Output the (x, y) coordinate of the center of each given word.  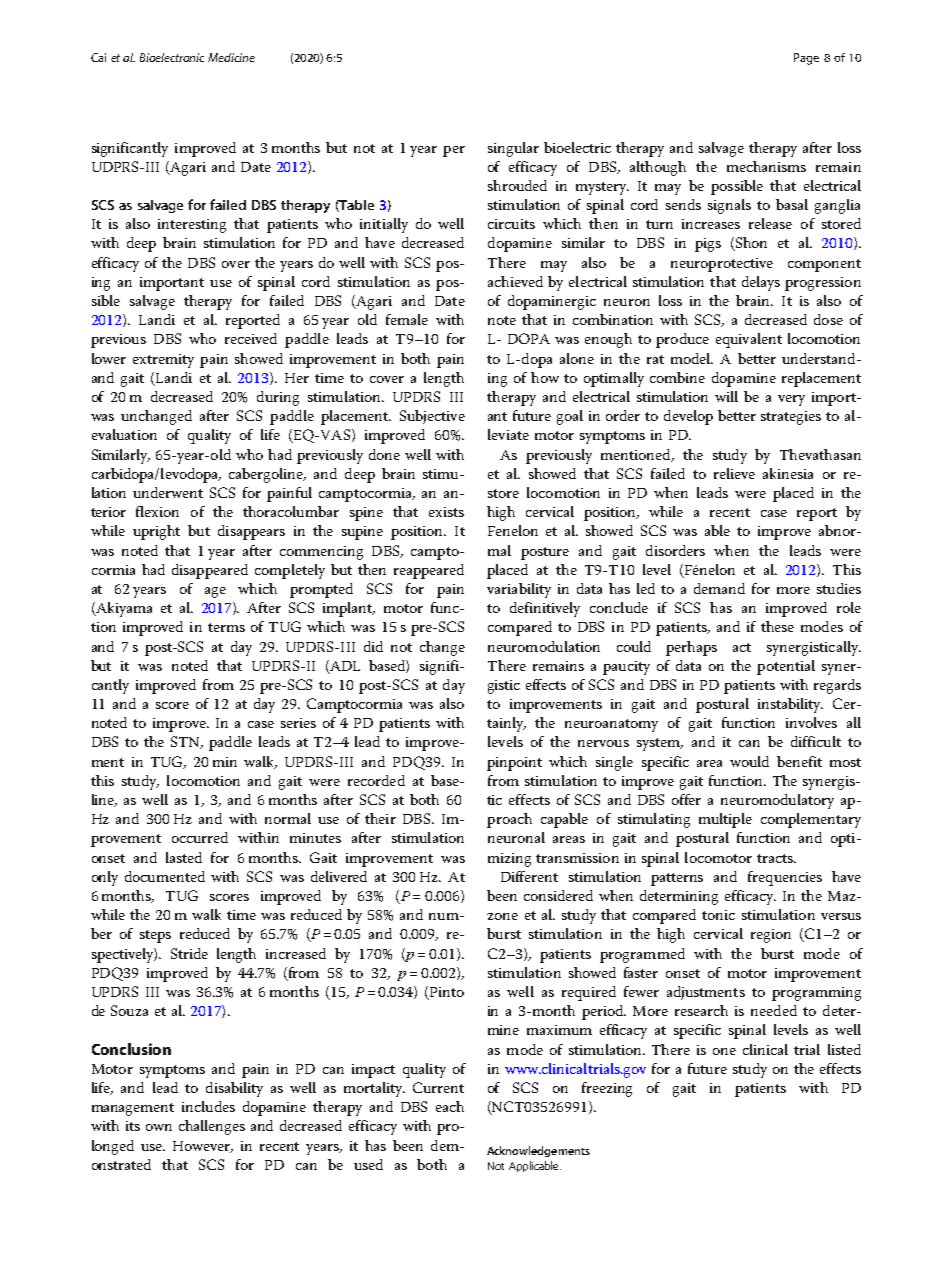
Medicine (231, 57)
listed (844, 1049)
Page (806, 59)
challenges (212, 1127)
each (450, 1106)
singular (513, 149)
